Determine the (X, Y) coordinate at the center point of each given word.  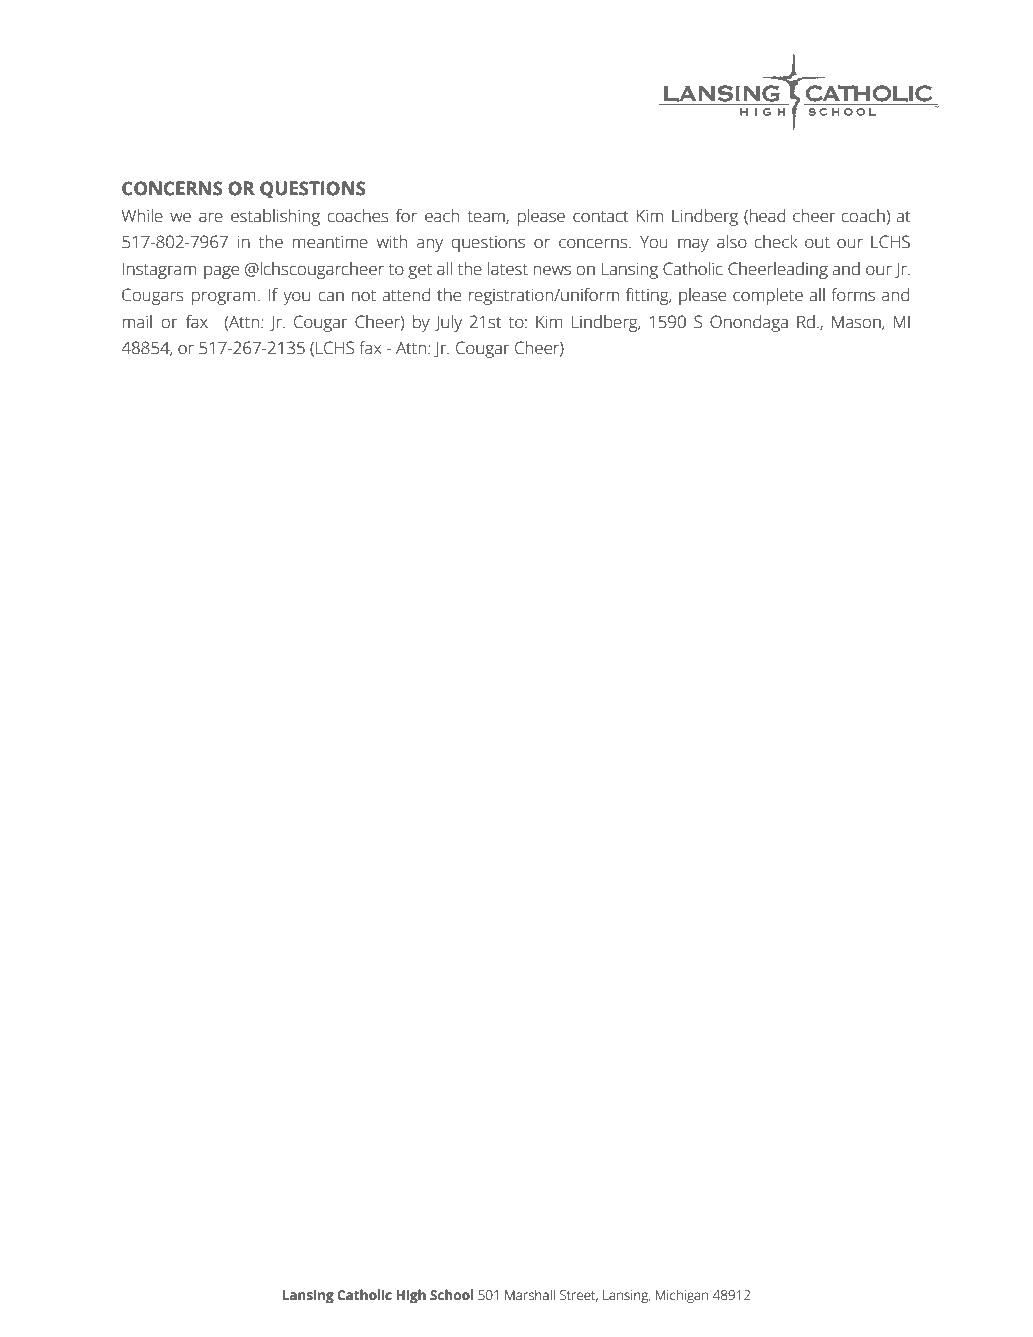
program (224, 298)
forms (853, 295)
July (448, 323)
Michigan (682, 1296)
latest (508, 269)
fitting (648, 296)
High (411, 1296)
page (221, 272)
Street (579, 1296)
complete (768, 296)
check (776, 242)
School (451, 1295)
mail (137, 322)
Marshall (530, 1295)
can (331, 296)
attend (406, 295)
